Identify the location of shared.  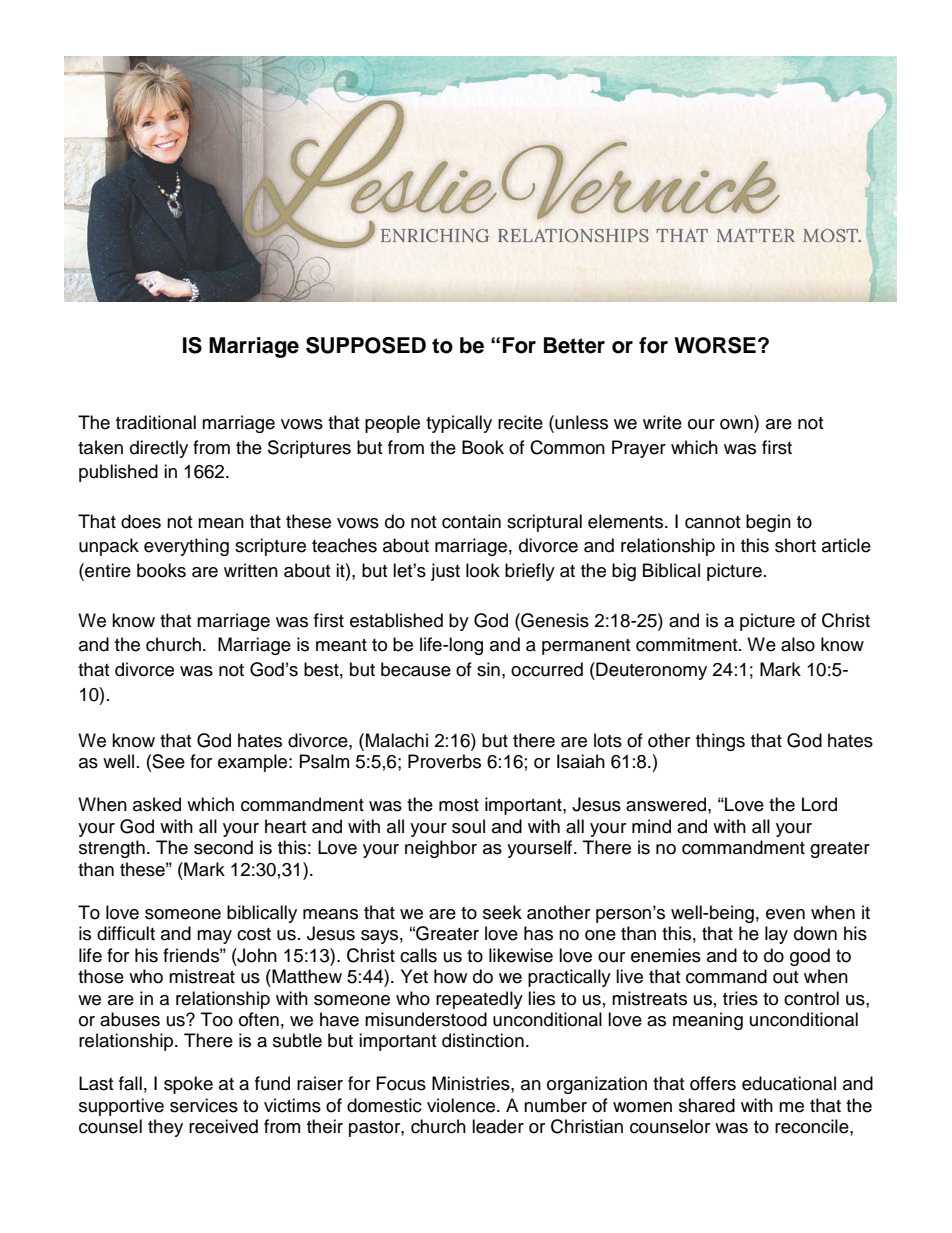
(707, 1105).
